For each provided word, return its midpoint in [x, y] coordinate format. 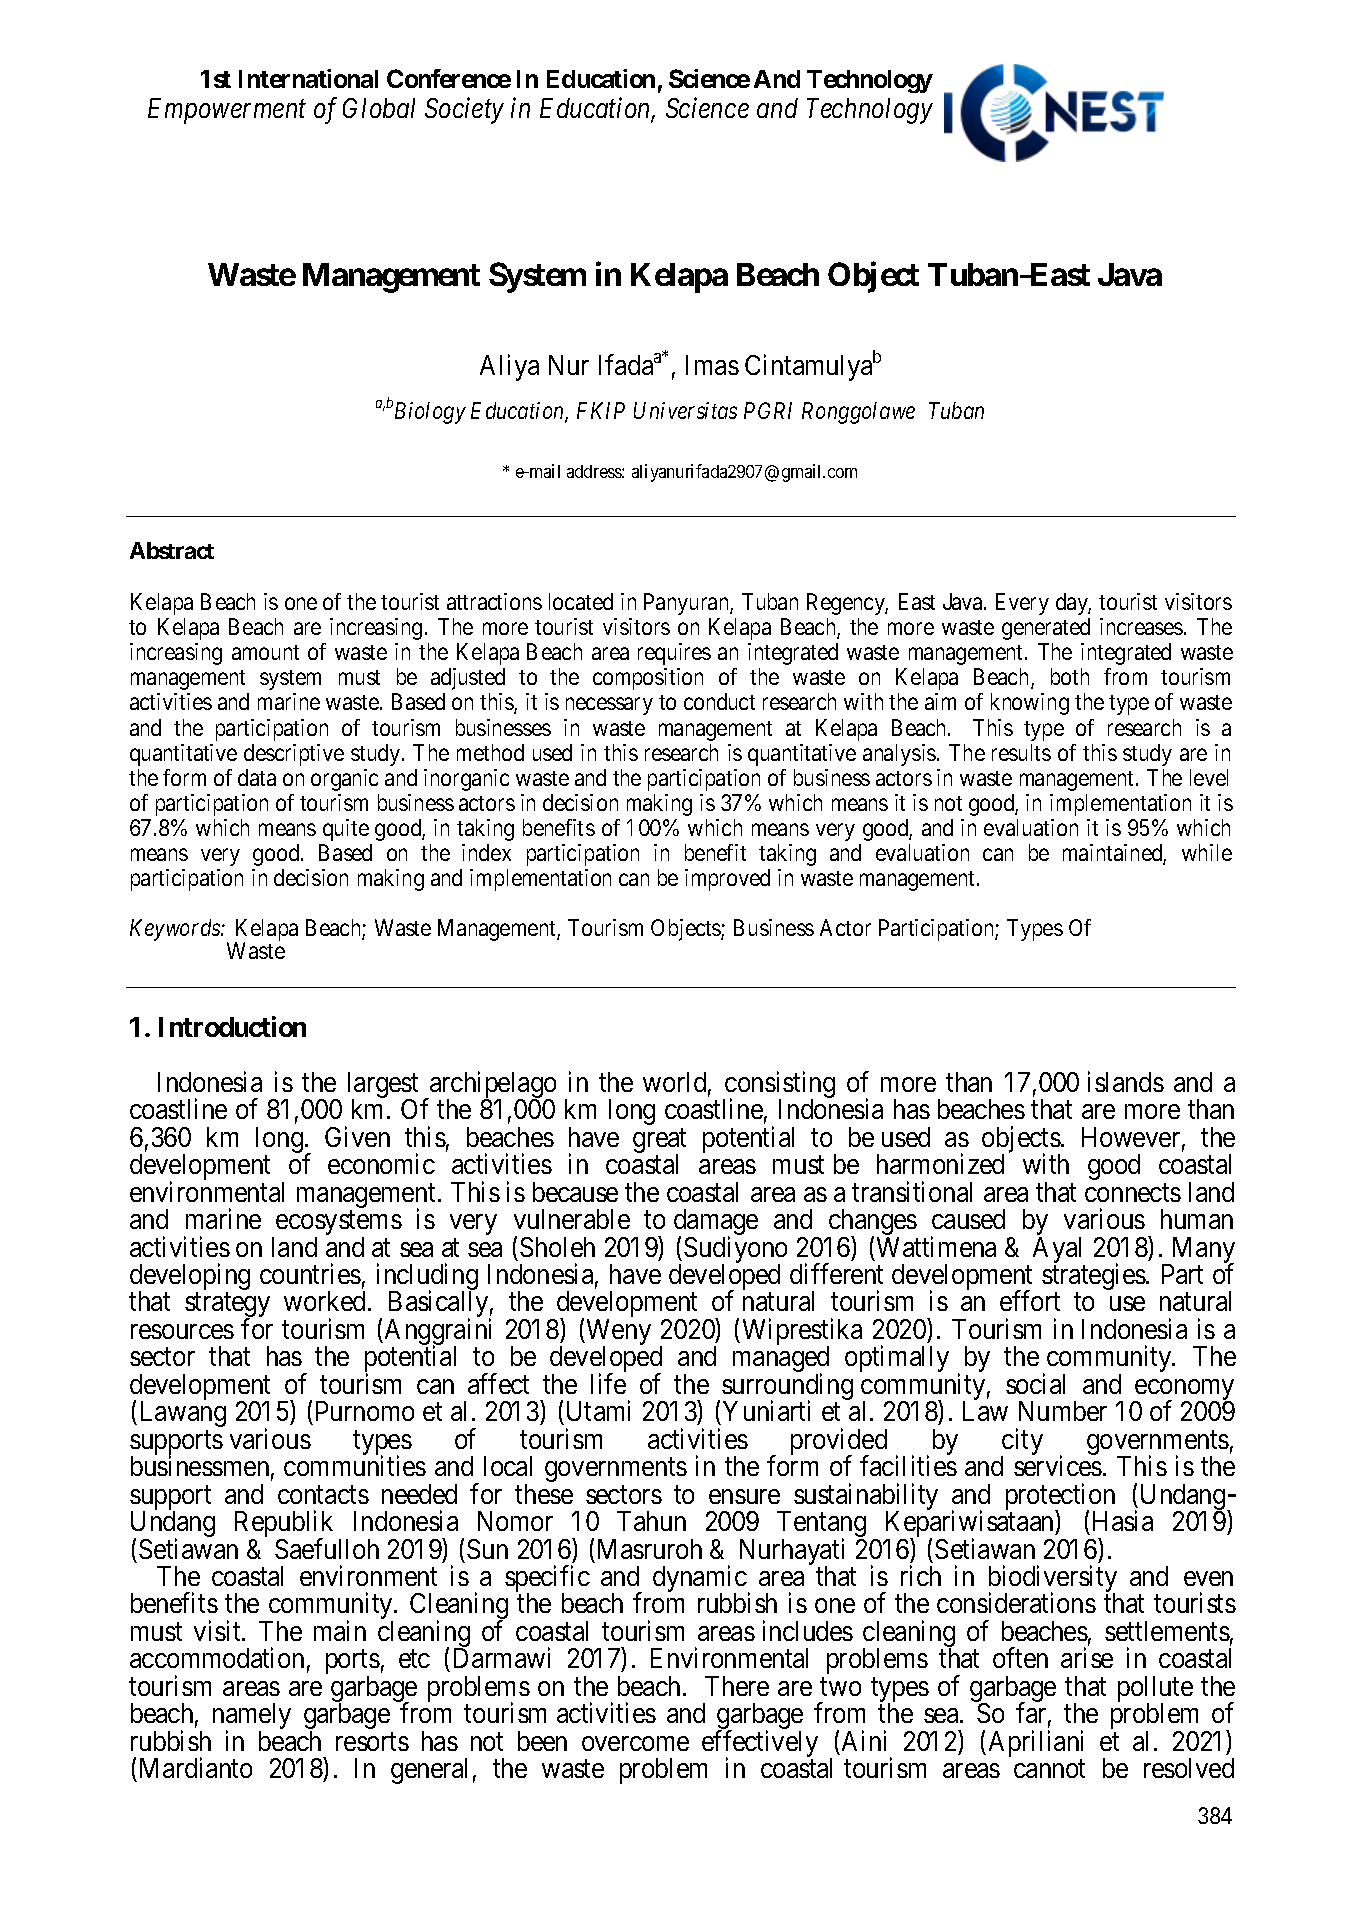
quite [346, 830]
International [308, 78]
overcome [635, 1743]
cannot [1049, 1769]
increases [1141, 626]
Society [464, 111]
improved [727, 880]
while [1207, 852]
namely [252, 1717]
